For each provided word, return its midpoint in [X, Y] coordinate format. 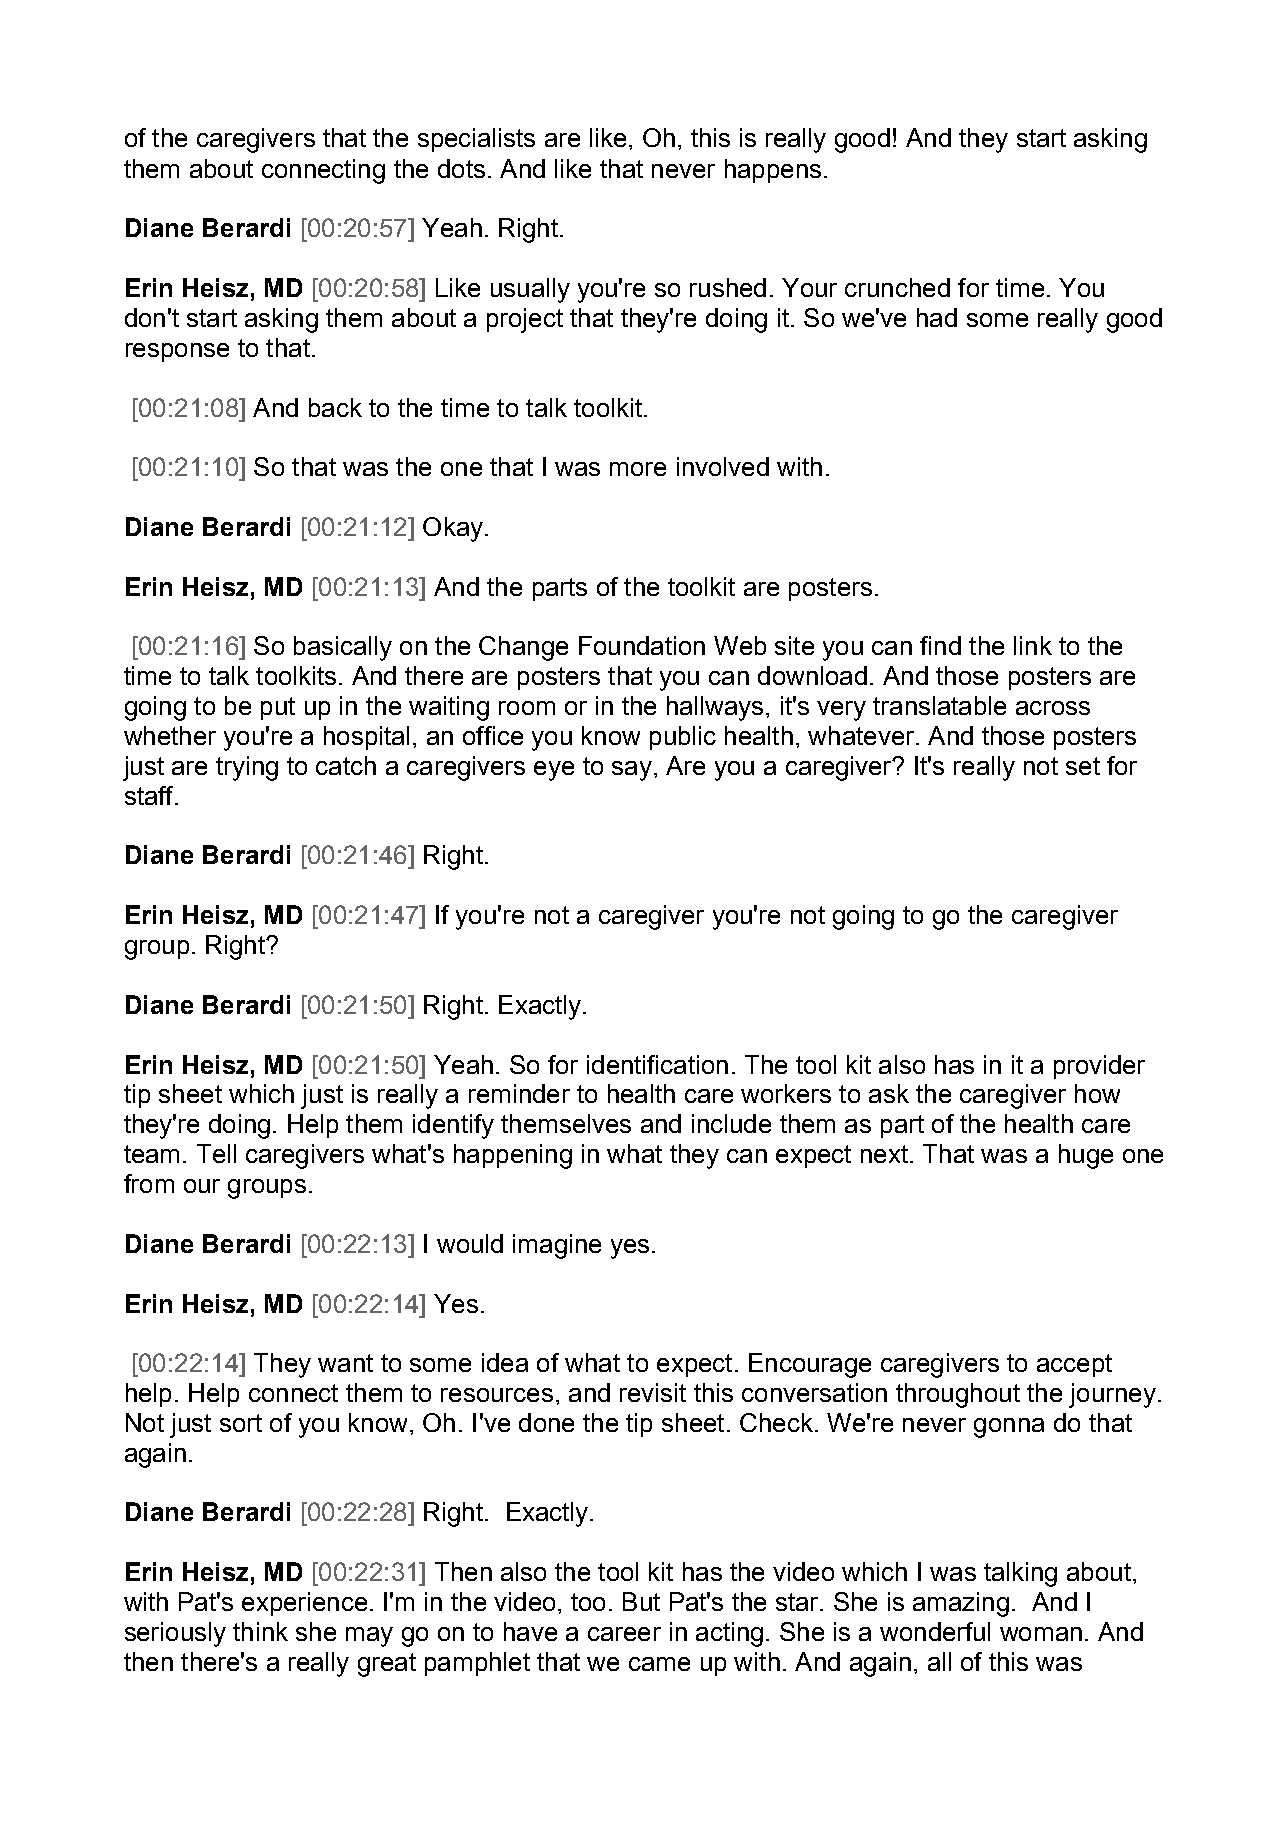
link [1033, 645]
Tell [216, 1153]
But [641, 1601]
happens [773, 171]
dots [461, 168]
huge [1086, 1156]
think [260, 1631]
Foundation [642, 645]
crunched [897, 287]
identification [657, 1064]
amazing [961, 1604]
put [278, 708]
